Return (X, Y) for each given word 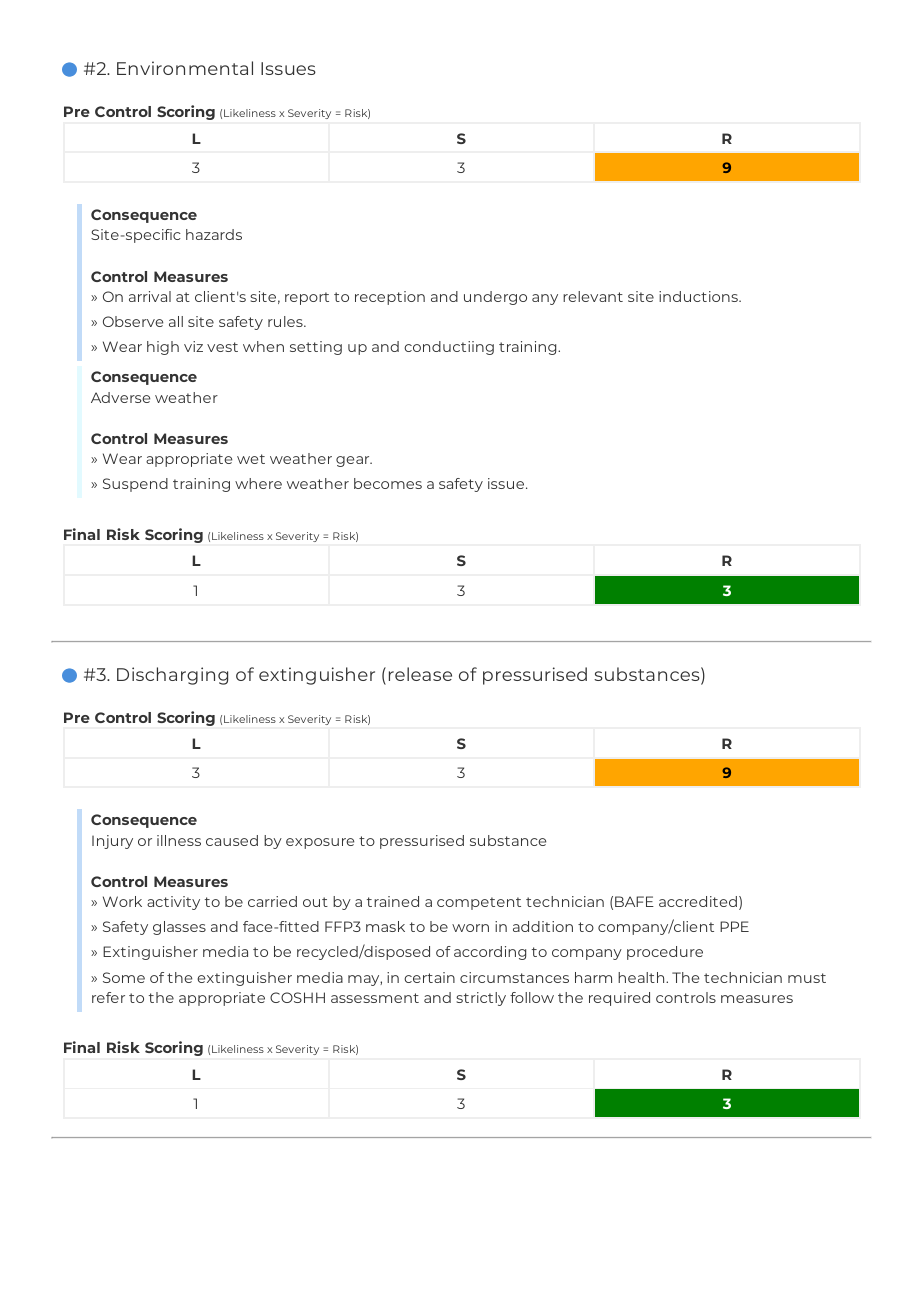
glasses (179, 928)
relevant (593, 296)
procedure (665, 953)
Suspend (135, 485)
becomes (388, 483)
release (420, 674)
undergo (495, 298)
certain (429, 977)
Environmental (185, 68)
